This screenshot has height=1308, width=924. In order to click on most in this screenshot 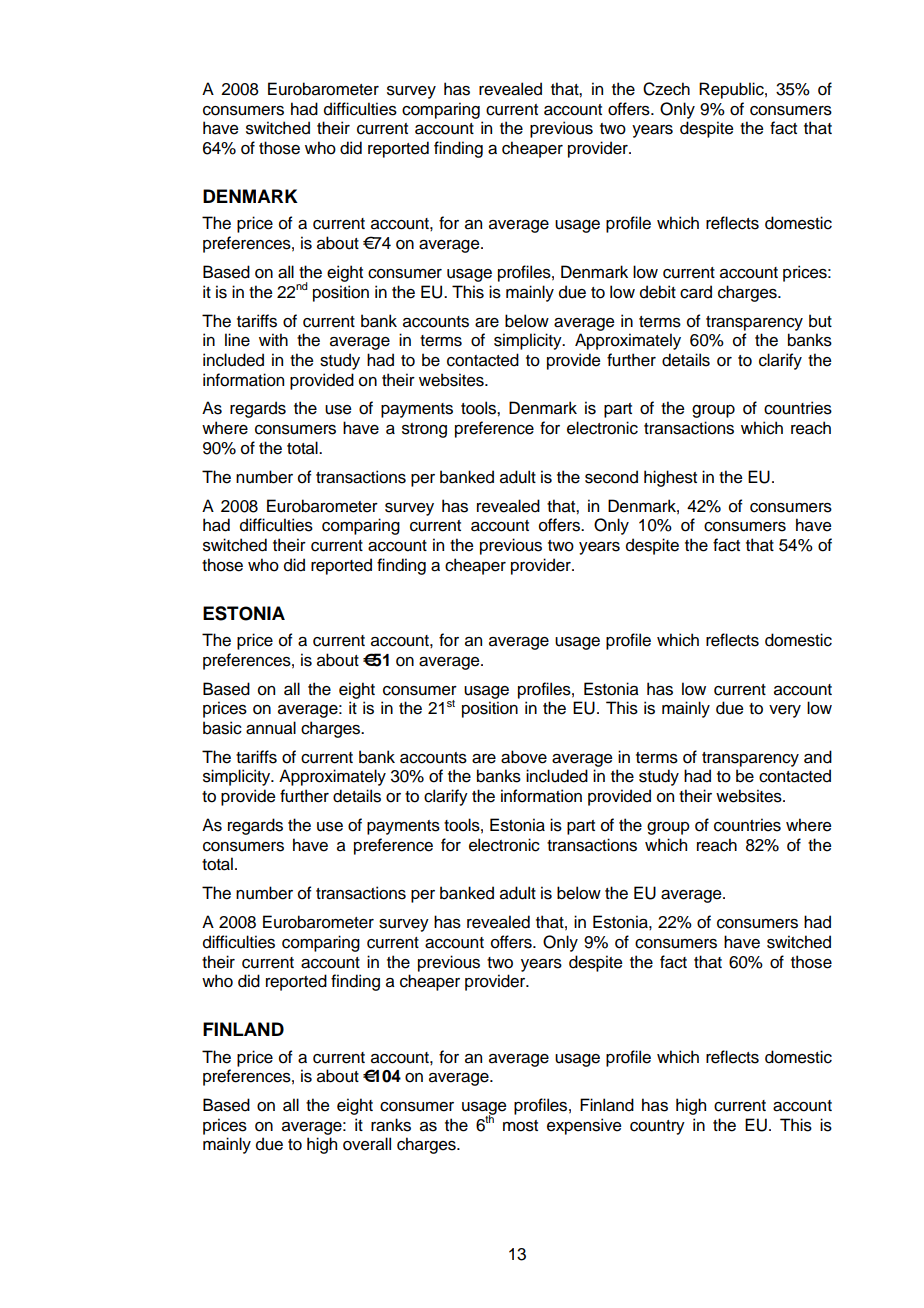, I will do `click(520, 1126)`.
